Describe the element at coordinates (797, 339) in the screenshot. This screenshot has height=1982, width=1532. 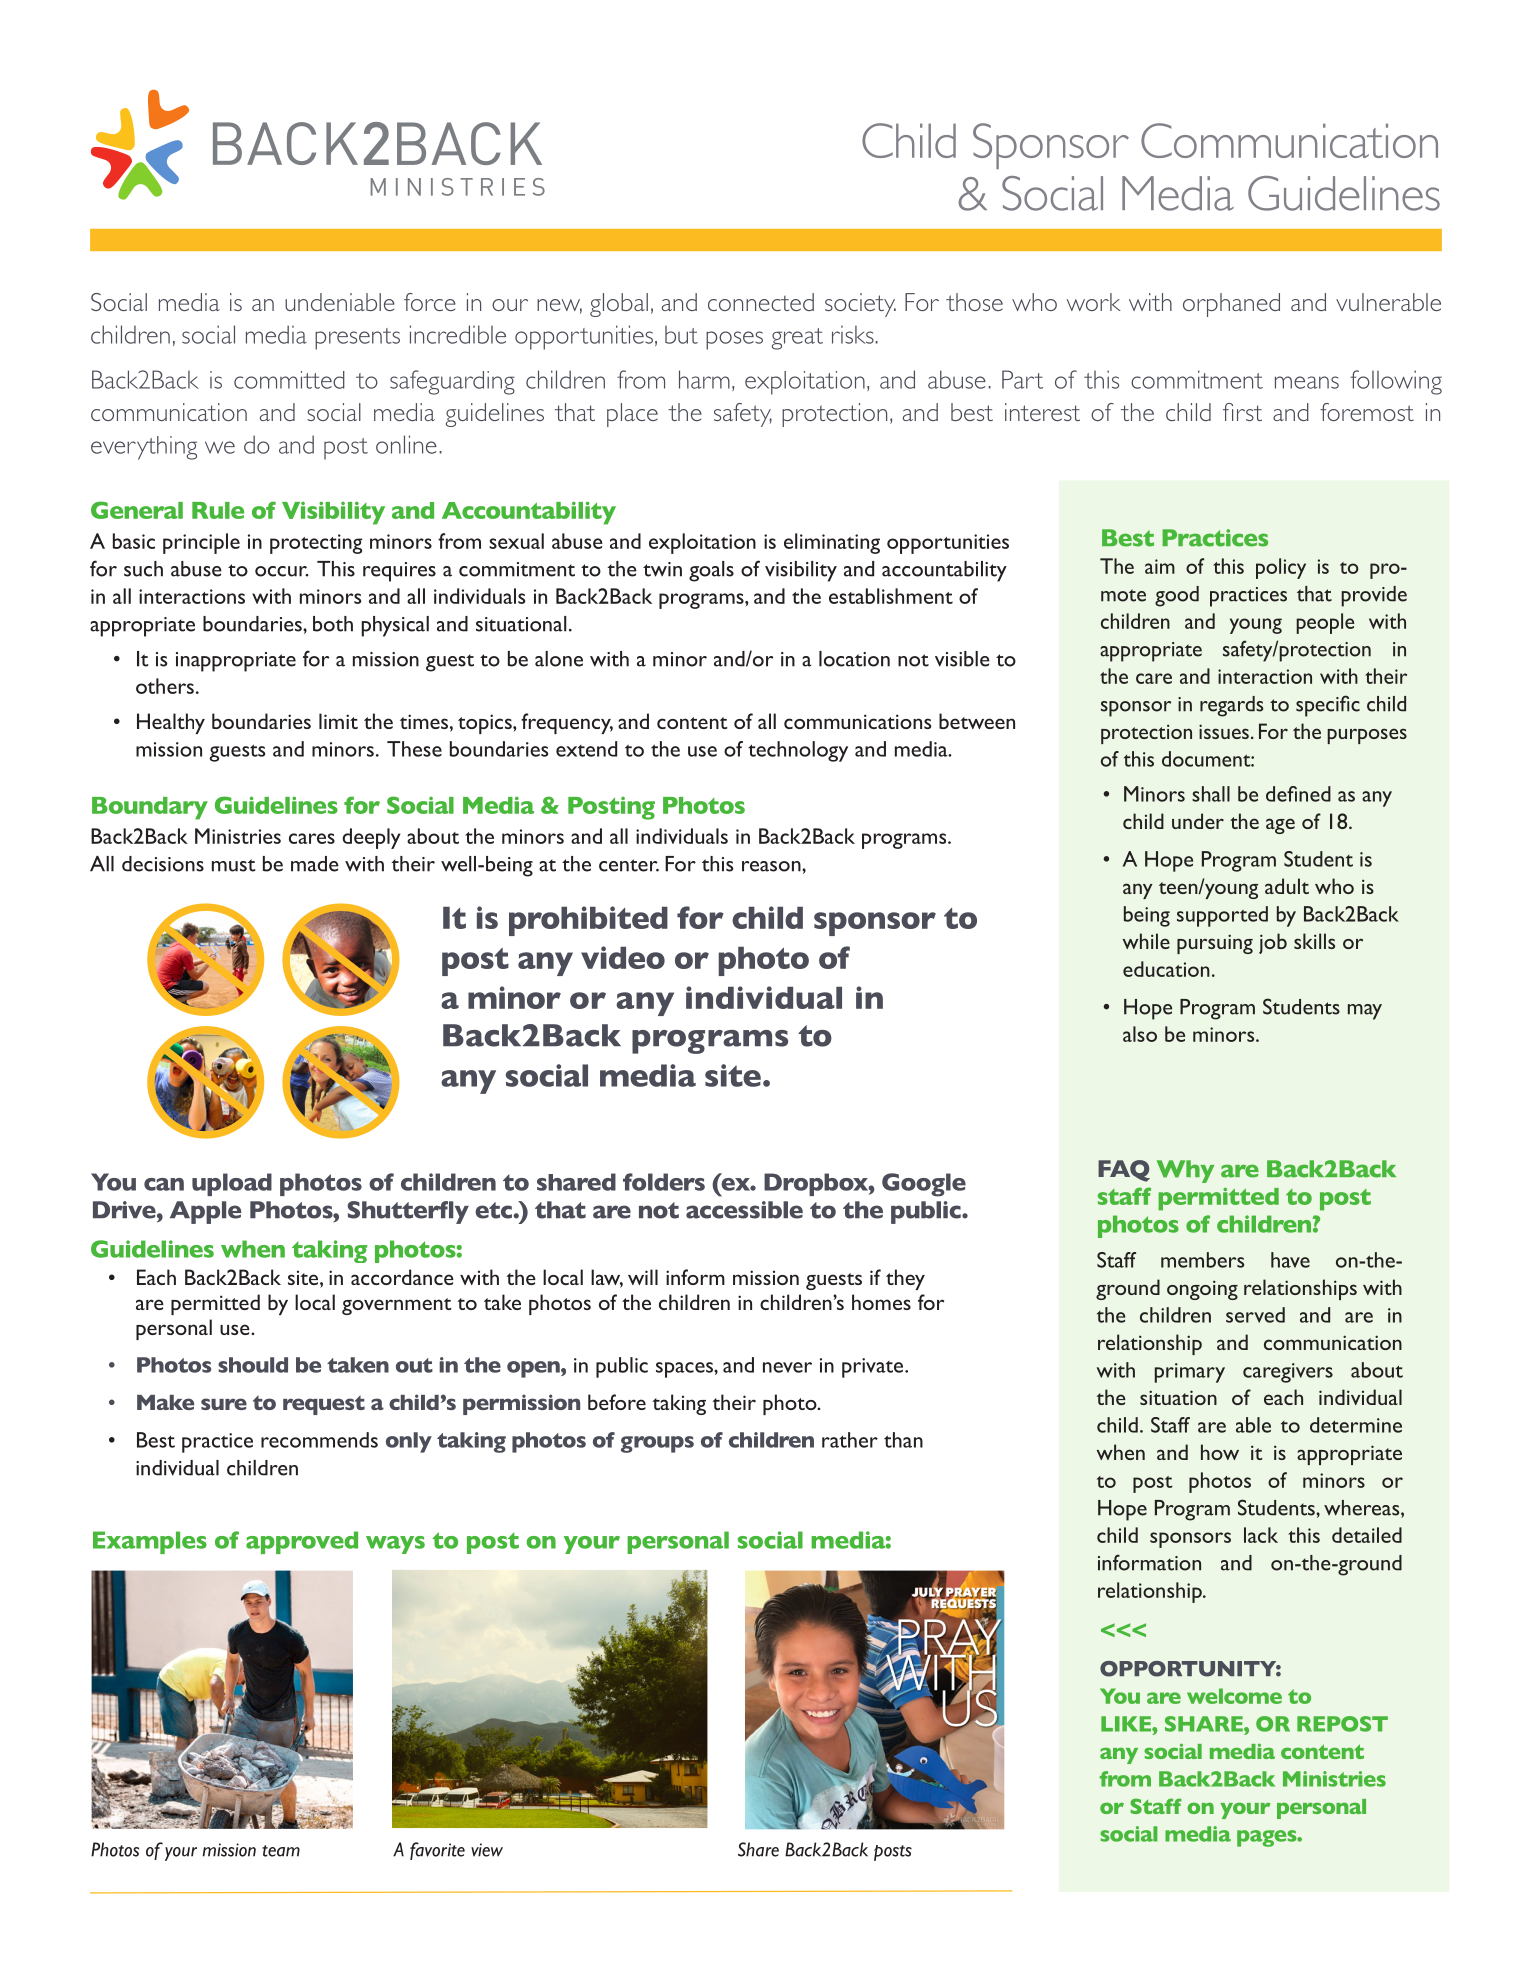
I see `great` at that location.
